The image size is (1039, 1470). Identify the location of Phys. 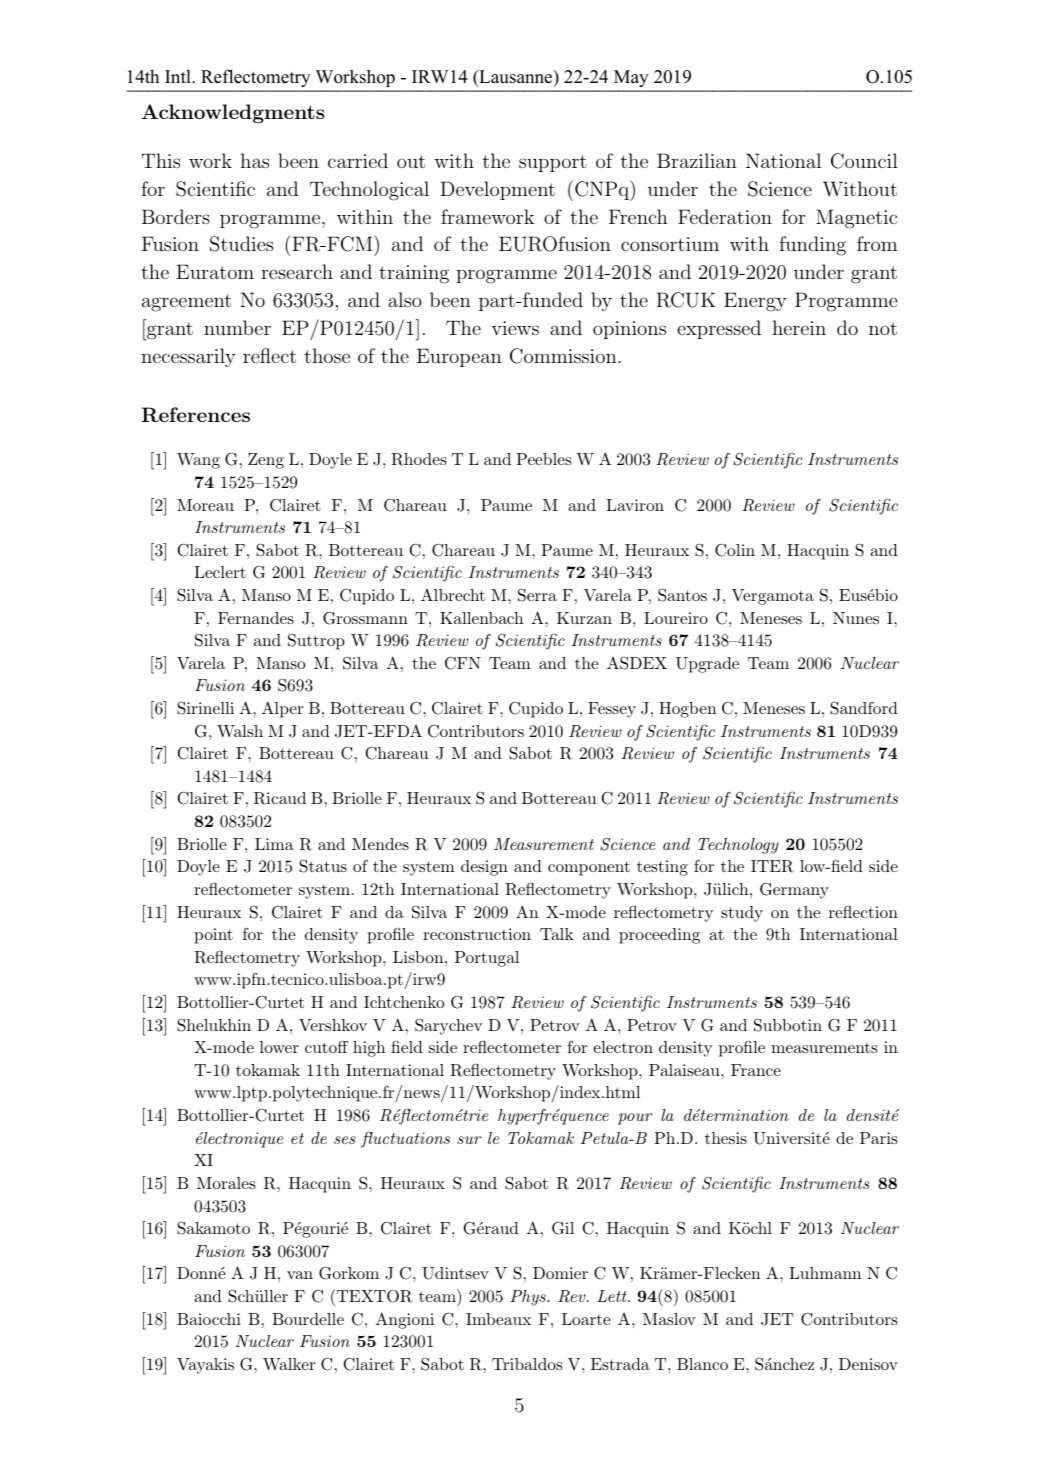
(529, 1298).
